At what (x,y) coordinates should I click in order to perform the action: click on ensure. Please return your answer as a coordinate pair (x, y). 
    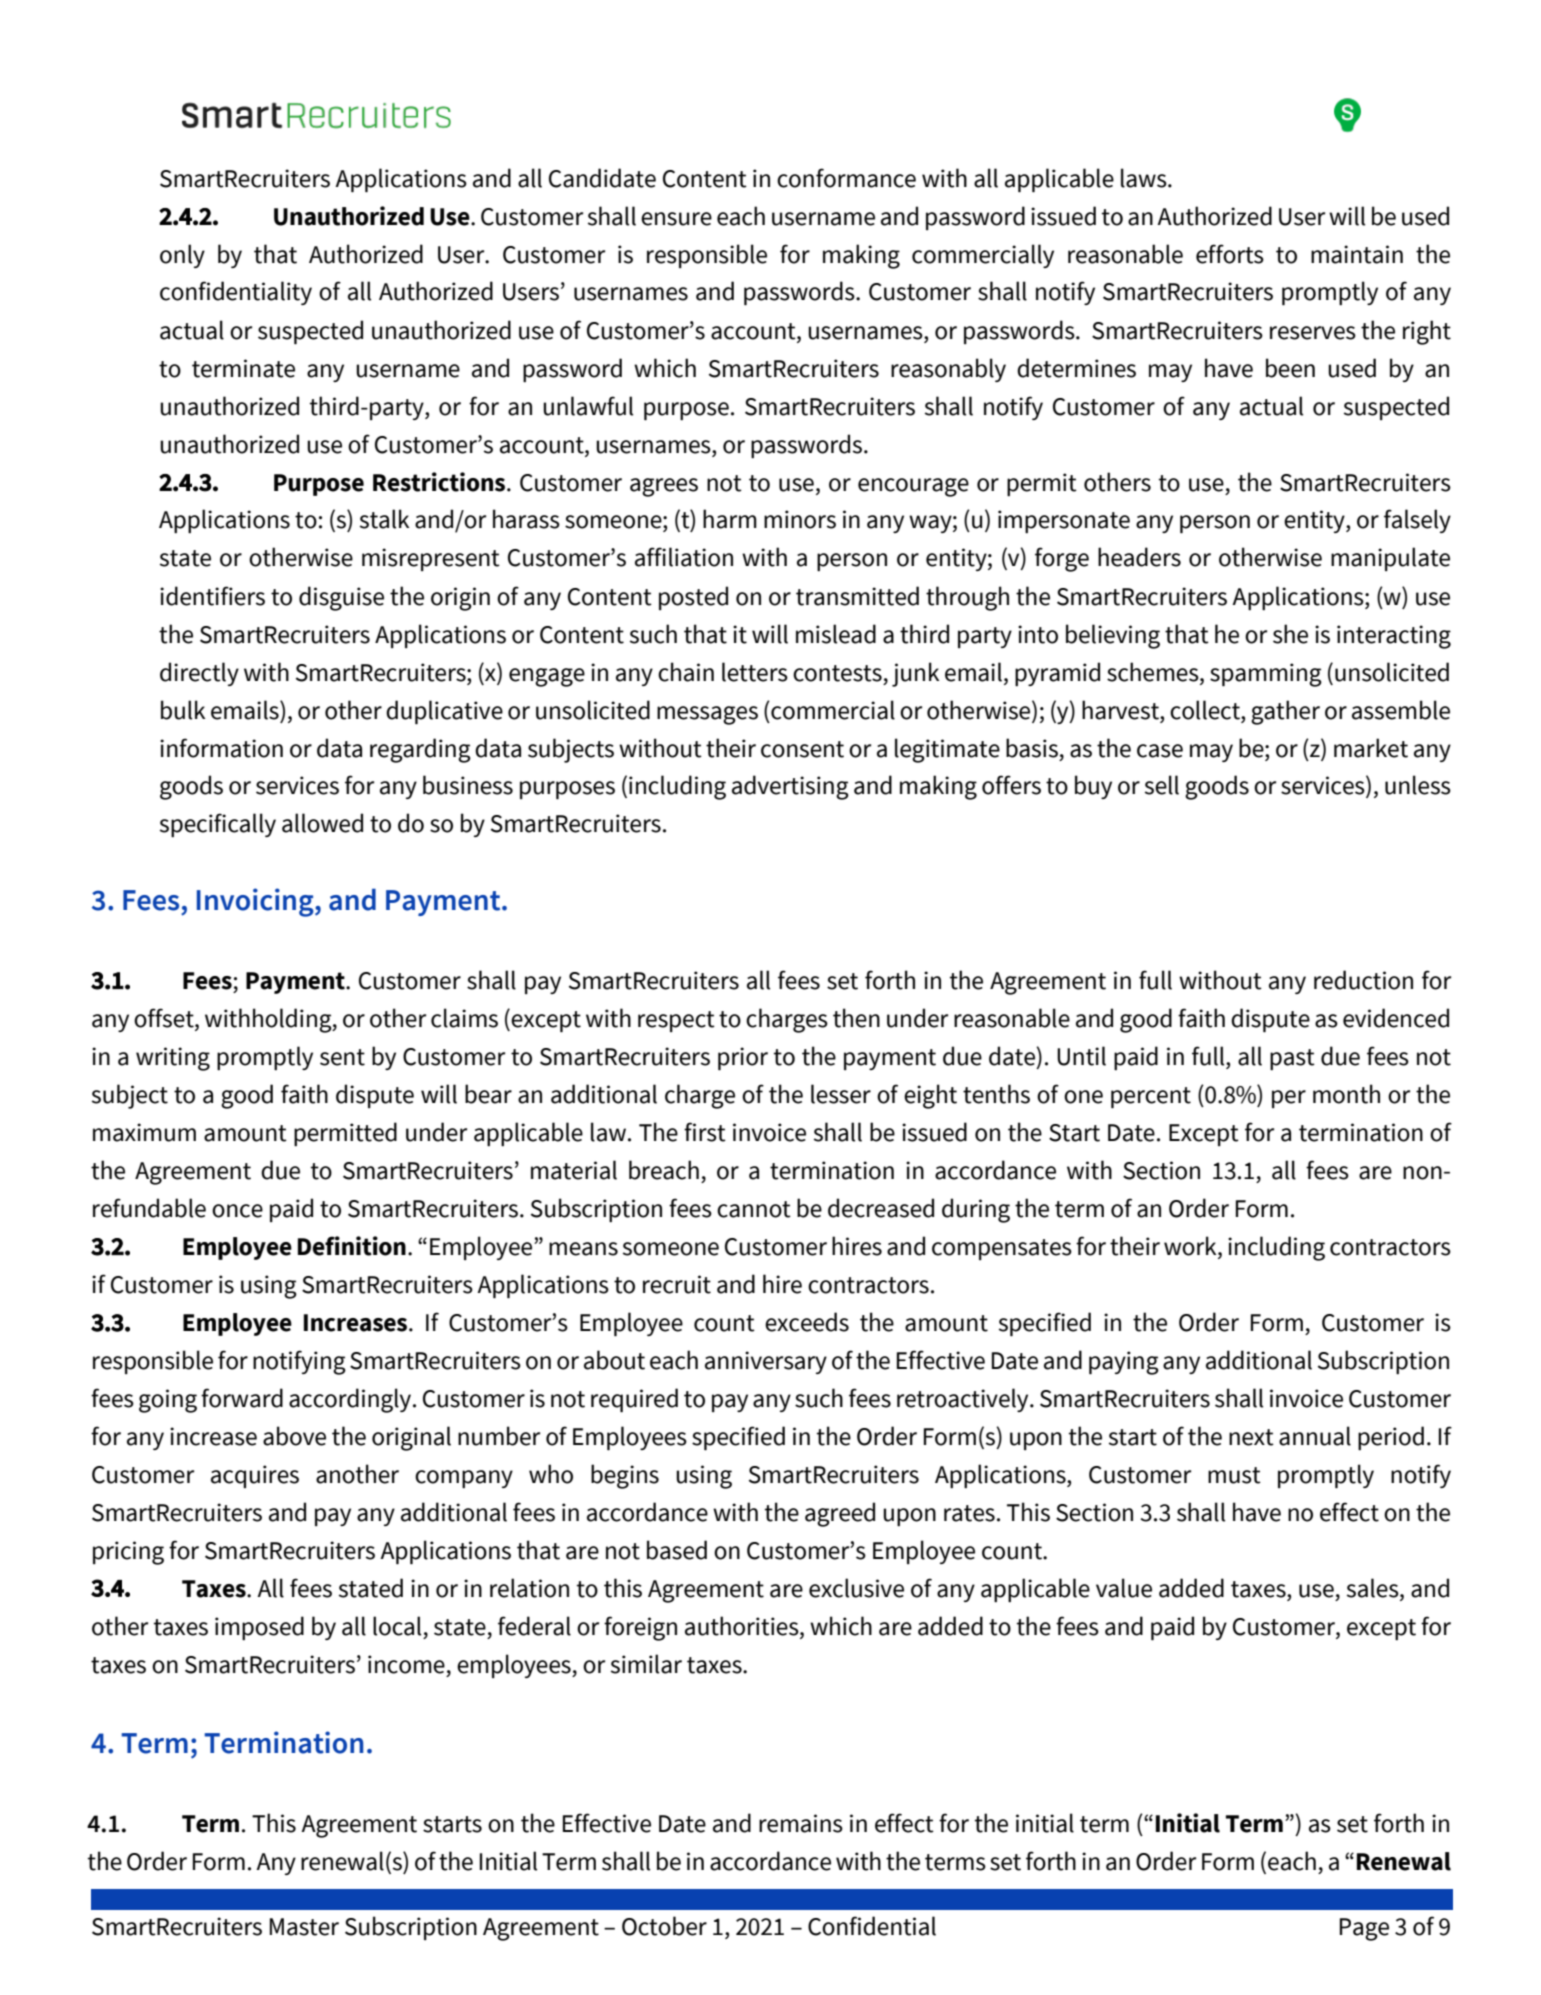
    Looking at the image, I should click on (676, 219).
